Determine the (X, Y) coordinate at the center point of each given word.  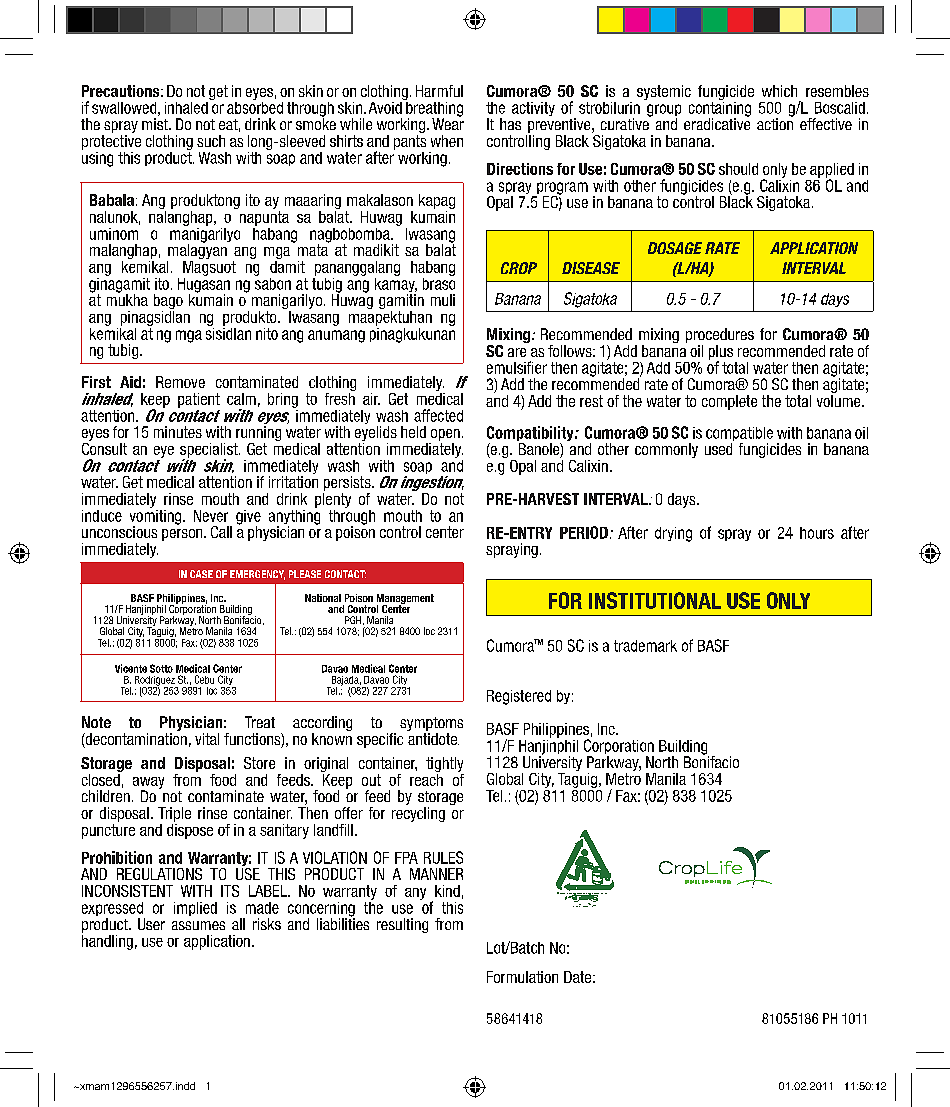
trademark (645, 646)
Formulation (522, 977)
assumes (198, 925)
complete (729, 402)
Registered (519, 697)
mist (156, 124)
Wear (448, 123)
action (775, 123)
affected (438, 415)
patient (199, 400)
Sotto (161, 668)
